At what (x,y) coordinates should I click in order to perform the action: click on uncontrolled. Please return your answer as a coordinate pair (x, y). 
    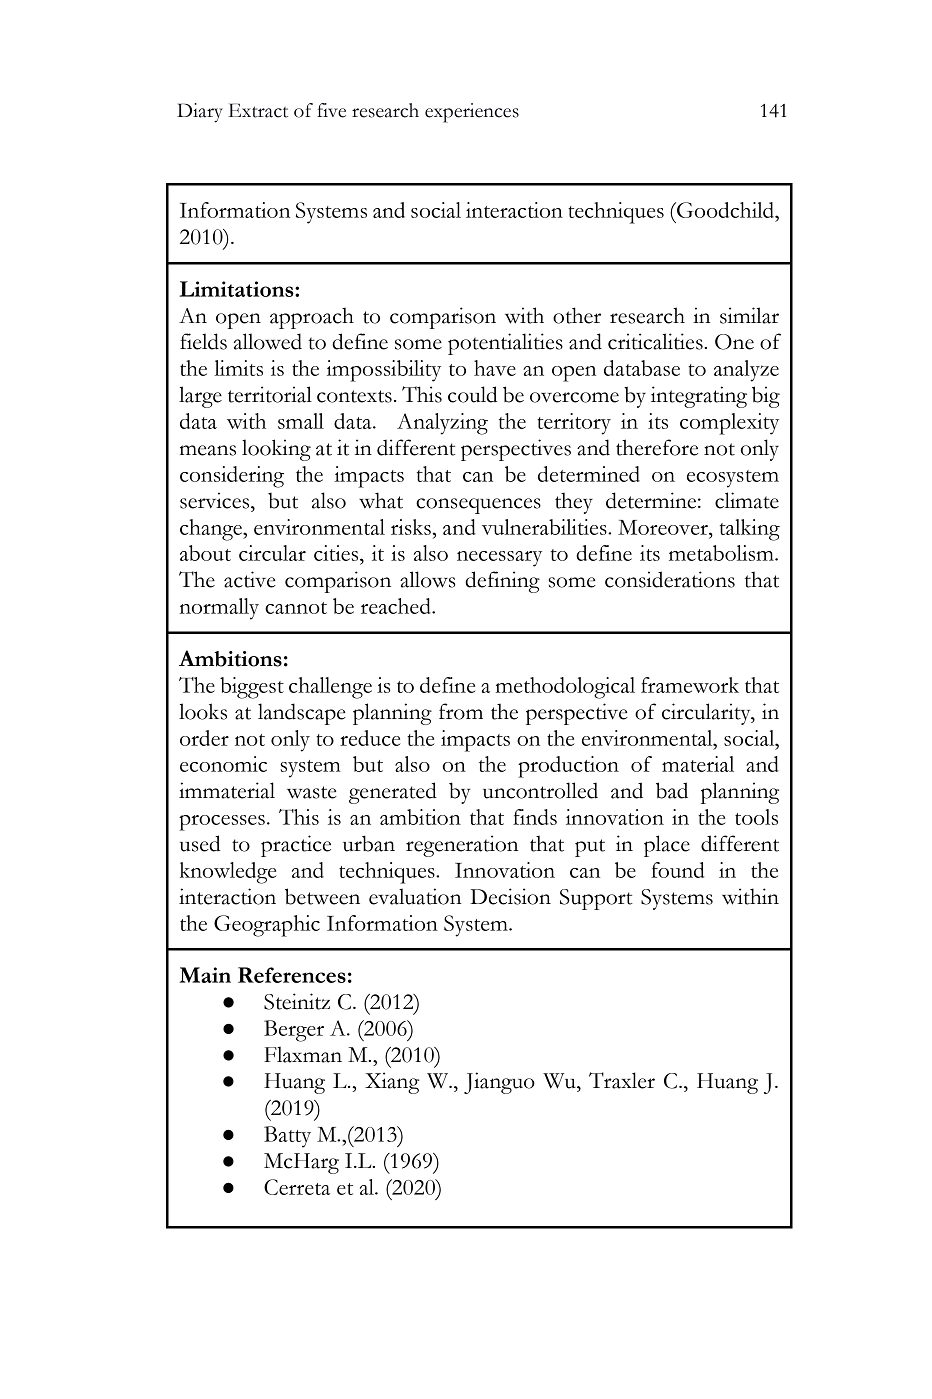
    Looking at the image, I should click on (540, 790).
